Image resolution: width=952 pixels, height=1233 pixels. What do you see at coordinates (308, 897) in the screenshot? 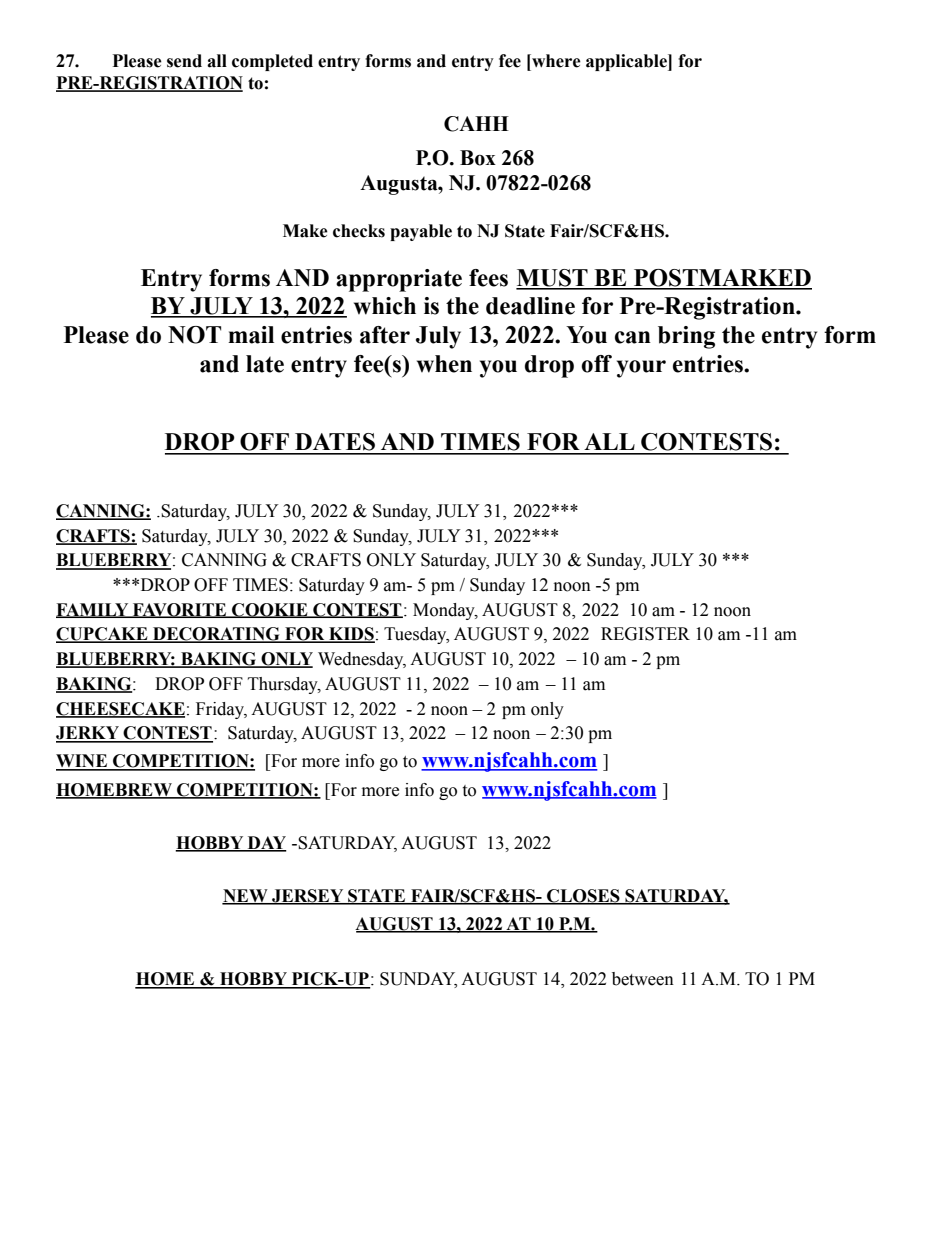
I see `JERSEY` at bounding box center [308, 897].
